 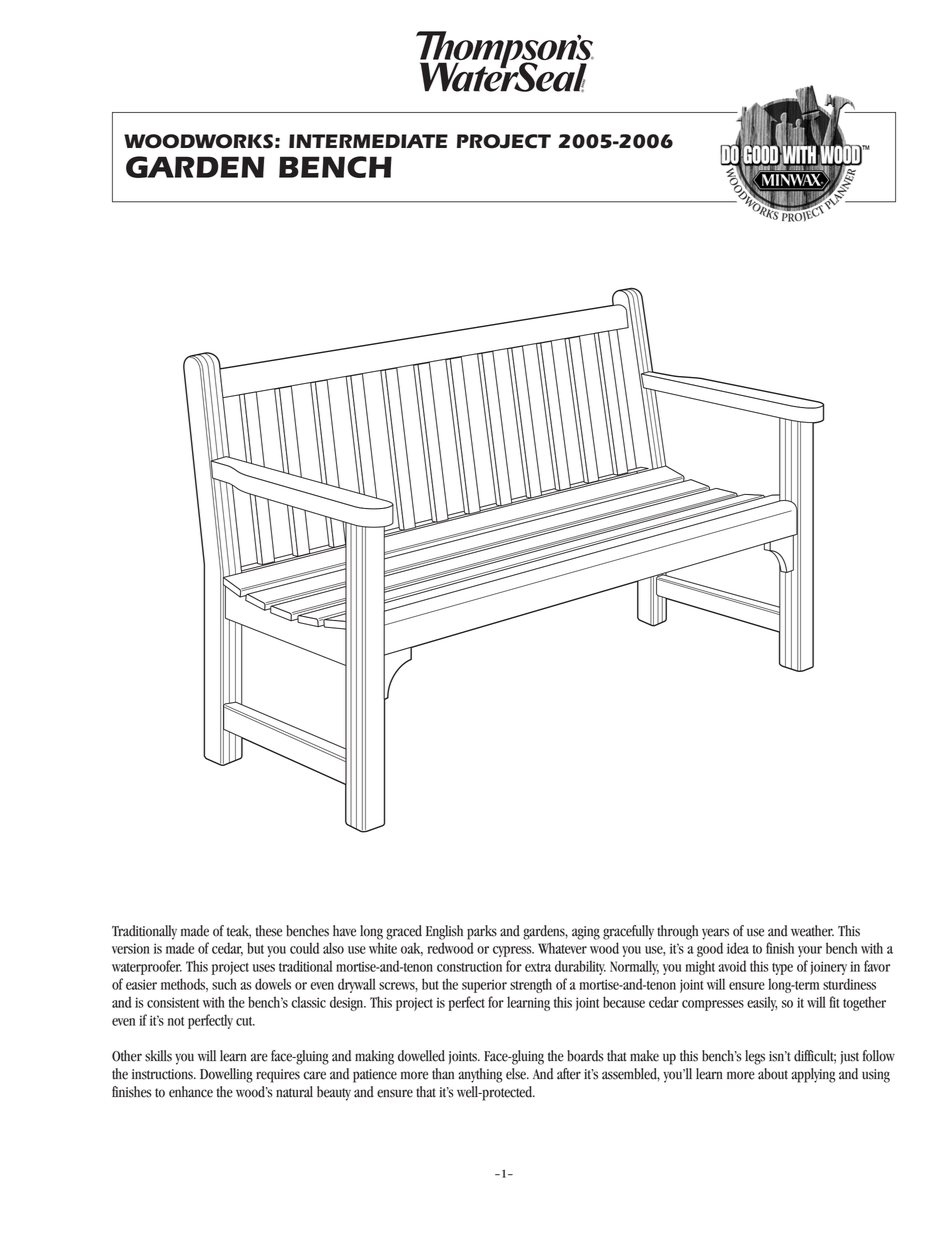 I want to click on applying, so click(x=813, y=1075).
